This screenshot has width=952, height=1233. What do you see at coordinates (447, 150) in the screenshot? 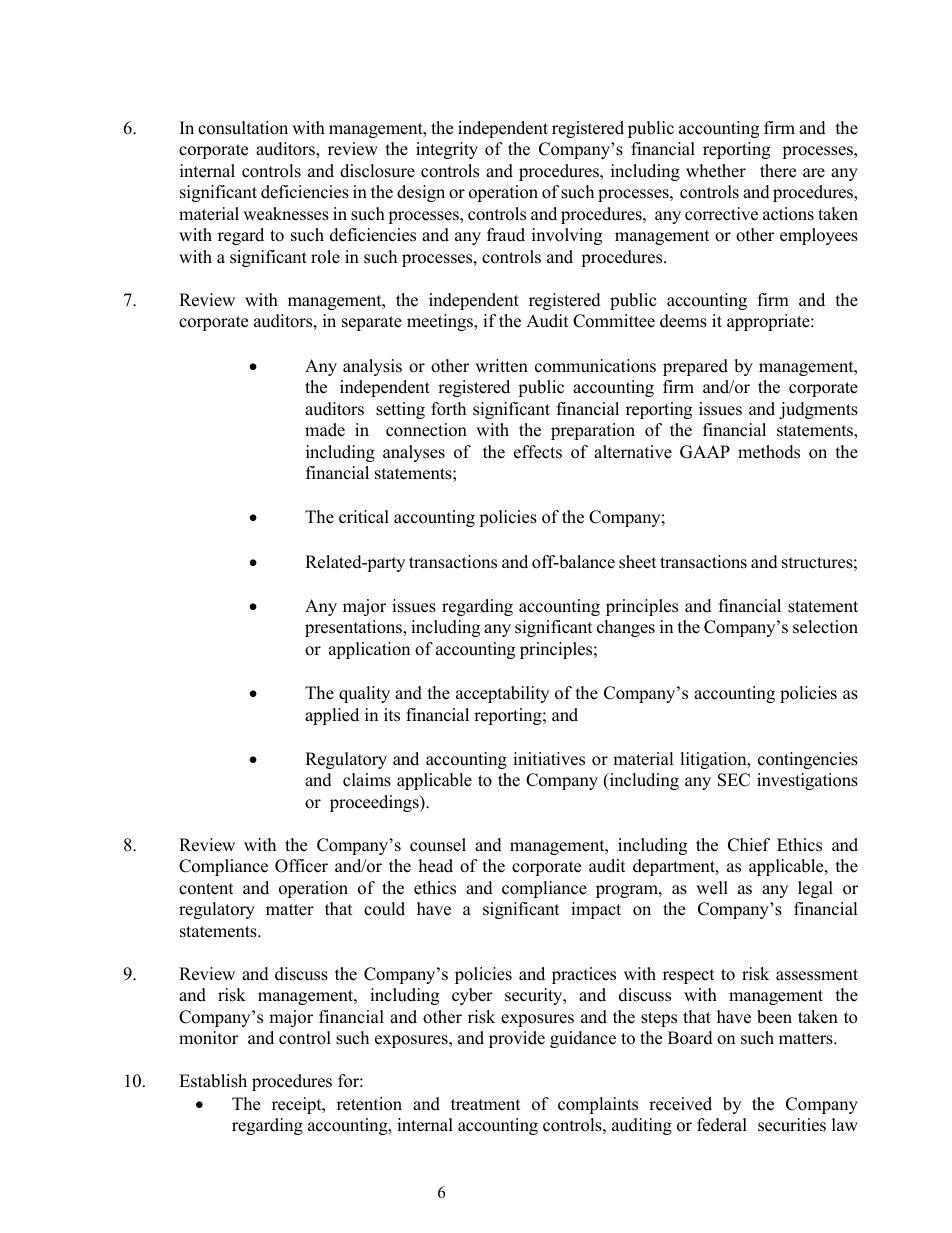
I see `integrity` at bounding box center [447, 150].
